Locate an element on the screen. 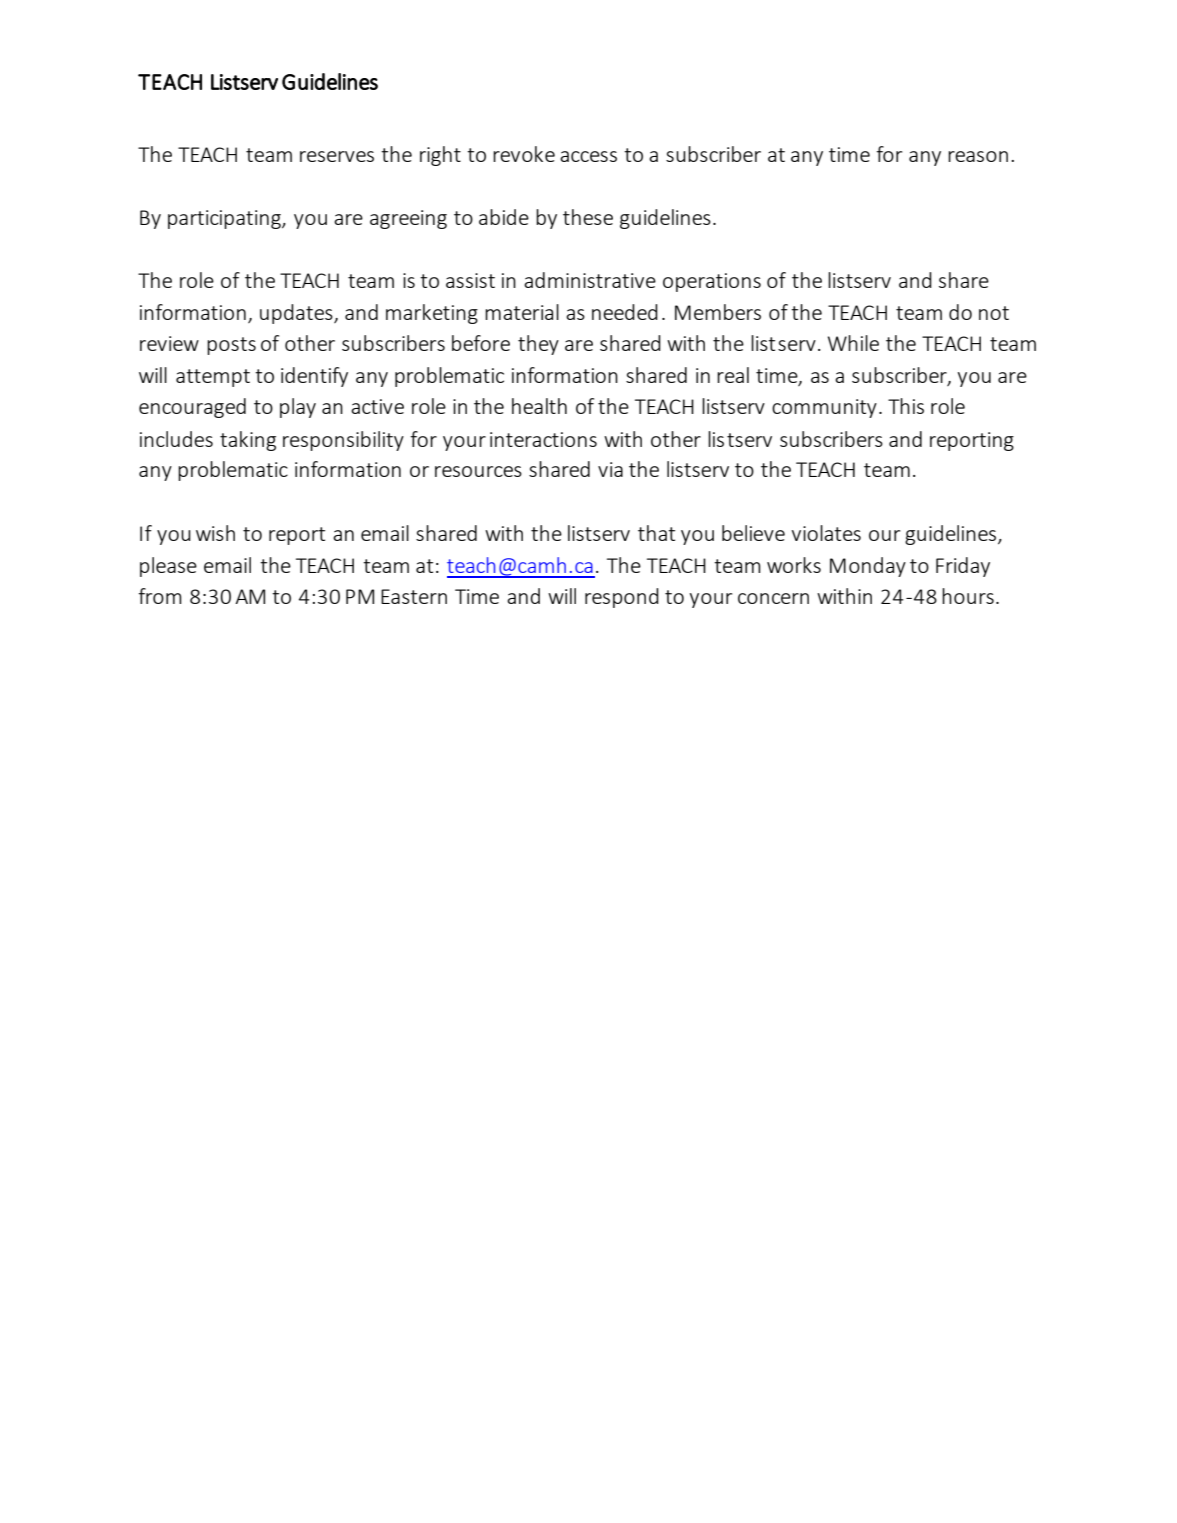 The width and height of the screenshot is (1177, 1523). violates is located at coordinates (826, 533).
